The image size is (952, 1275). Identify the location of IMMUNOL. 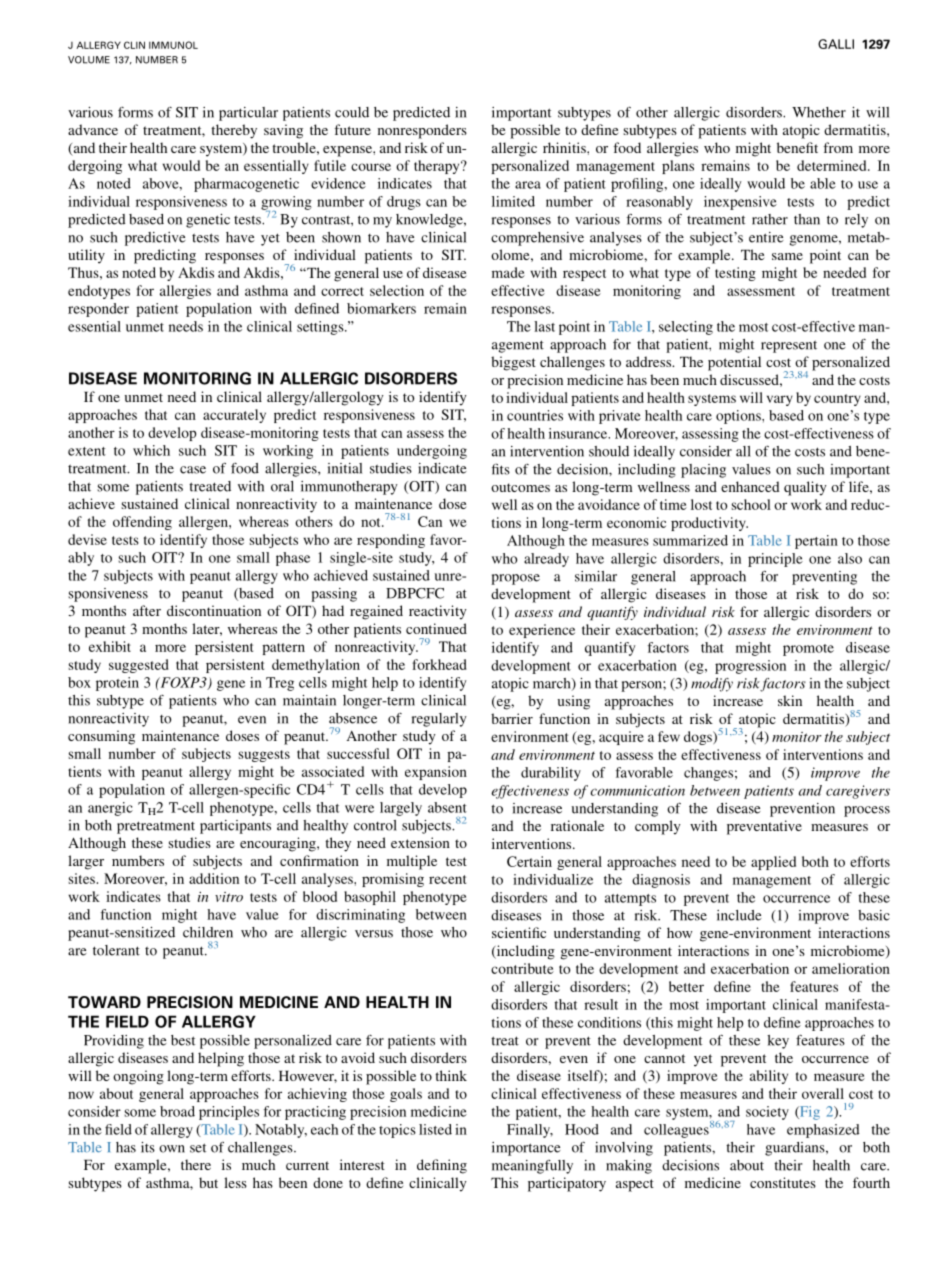
(173, 45).
